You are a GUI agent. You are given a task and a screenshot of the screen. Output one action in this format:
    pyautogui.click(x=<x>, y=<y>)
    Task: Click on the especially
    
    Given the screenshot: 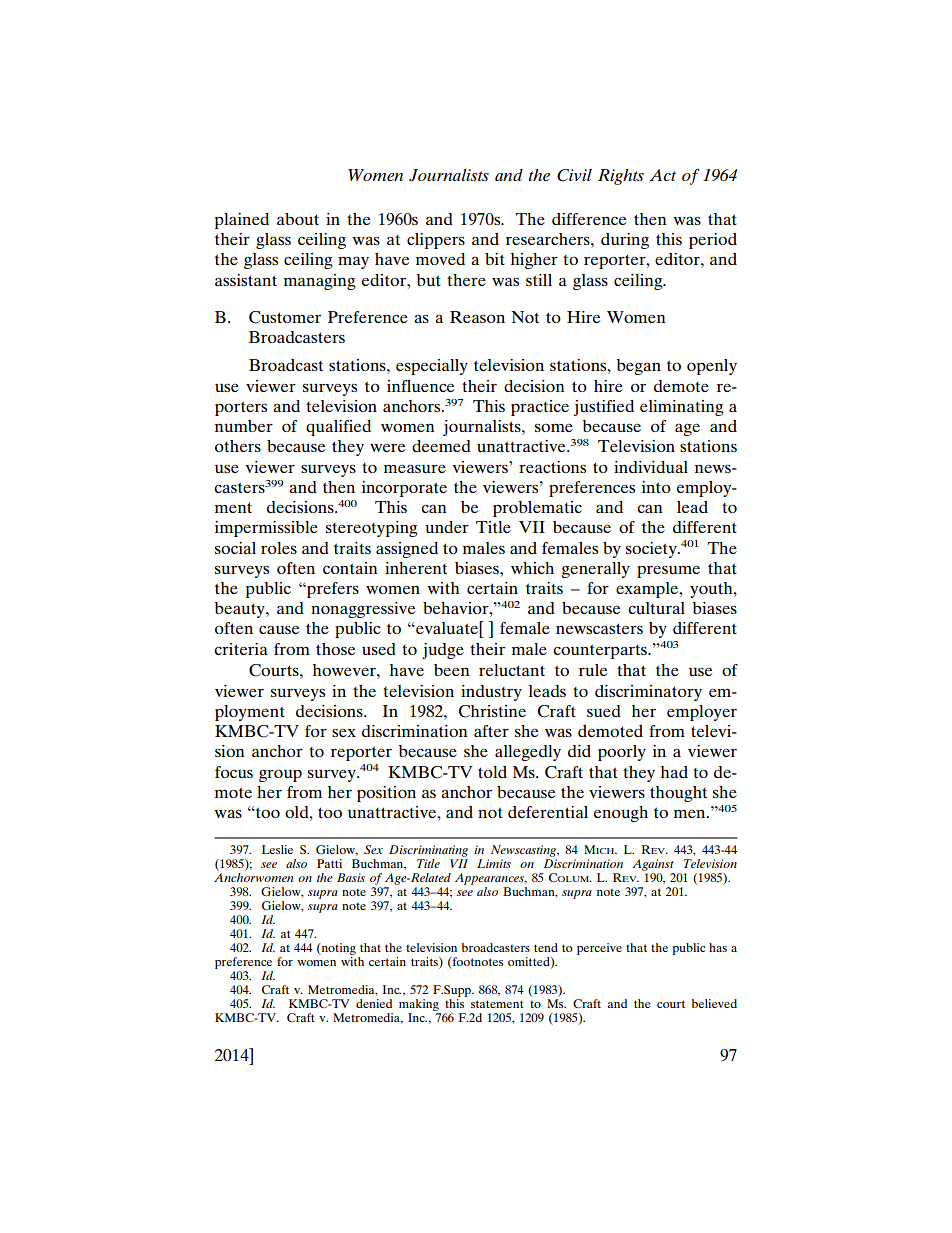 What is the action you would take?
    pyautogui.click(x=432, y=367)
